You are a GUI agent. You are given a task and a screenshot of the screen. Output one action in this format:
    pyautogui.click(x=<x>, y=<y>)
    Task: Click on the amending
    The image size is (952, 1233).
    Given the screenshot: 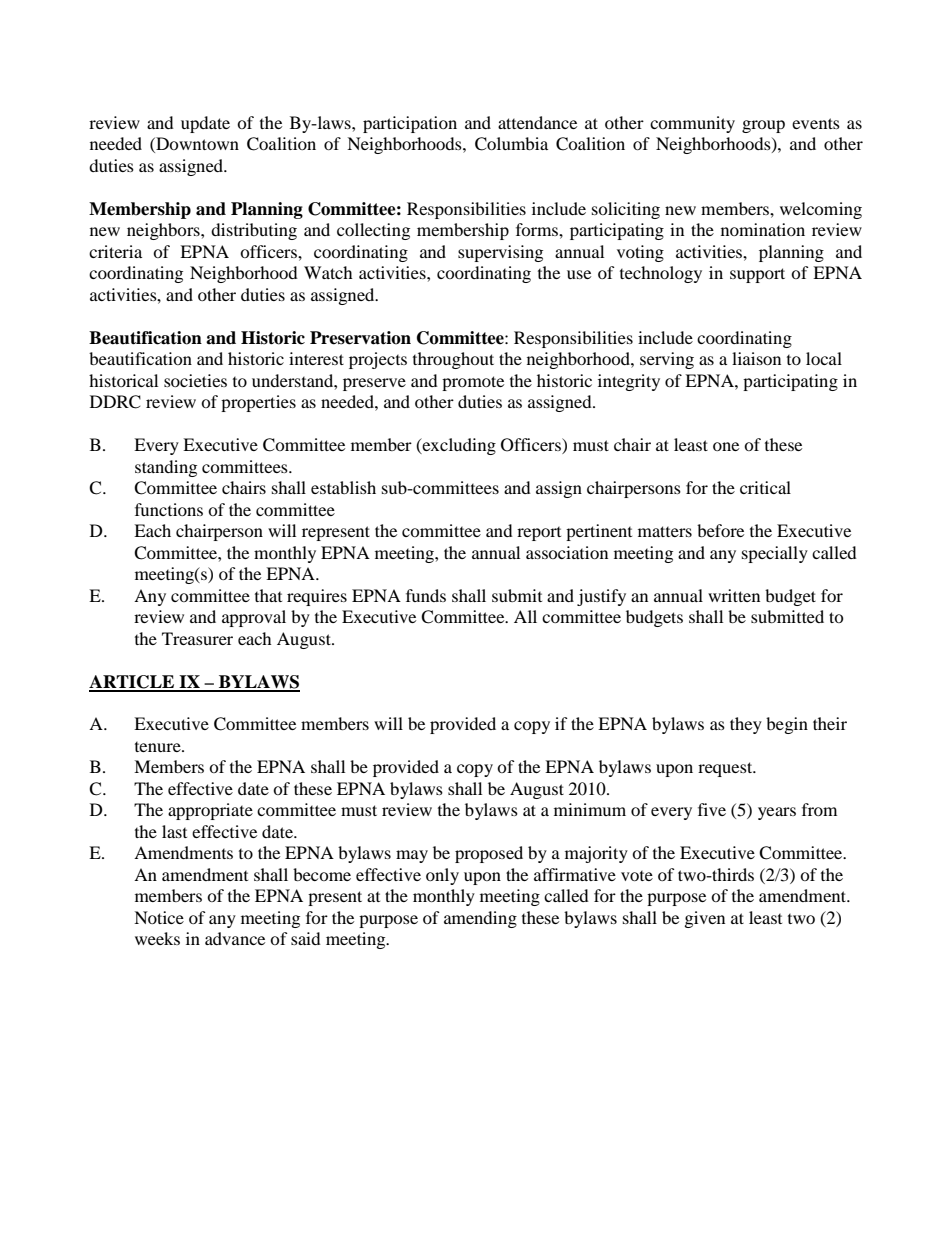 What is the action you would take?
    pyautogui.click(x=480, y=919)
